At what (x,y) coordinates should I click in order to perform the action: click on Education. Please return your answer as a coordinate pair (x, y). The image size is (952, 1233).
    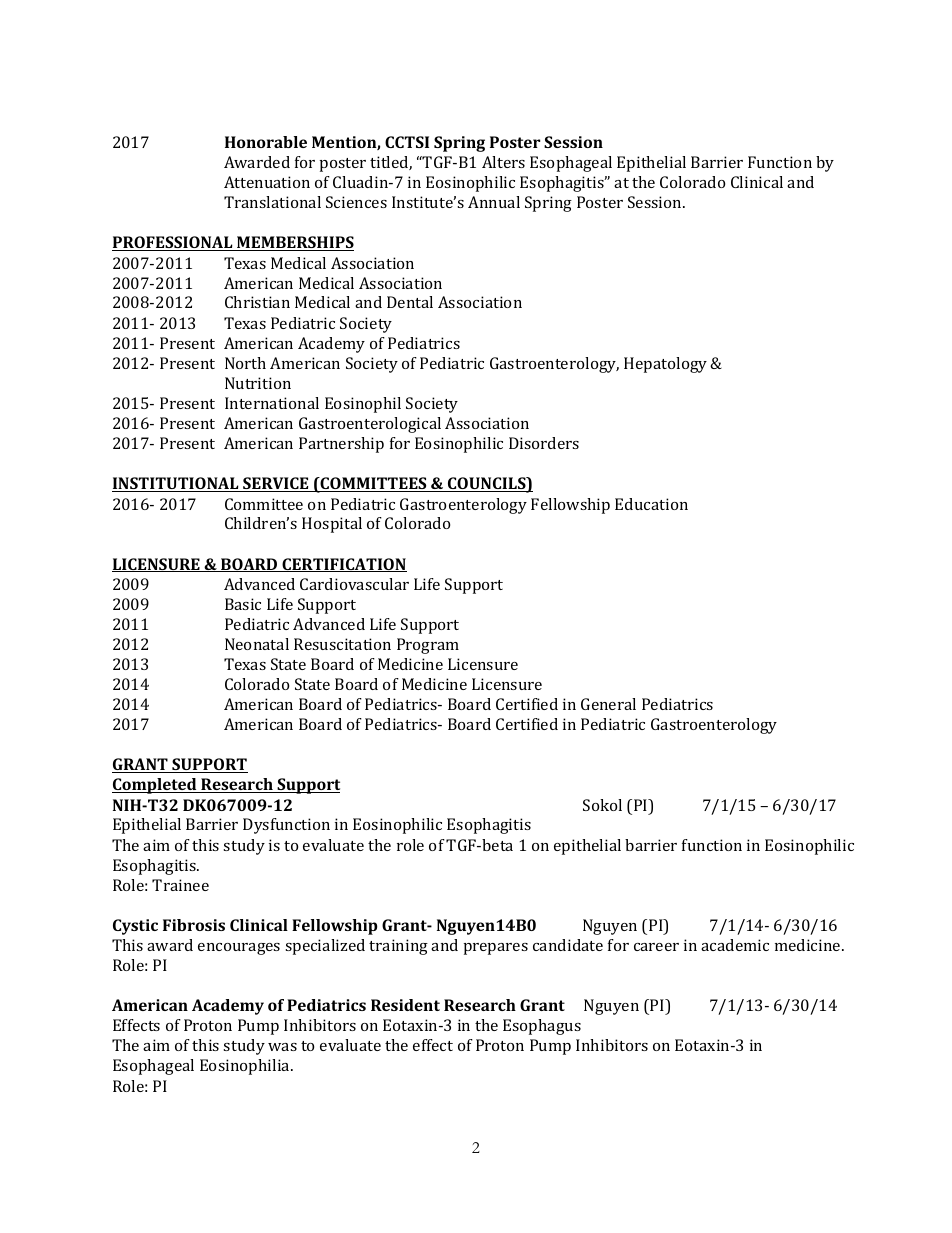
    Looking at the image, I should click on (651, 504).
